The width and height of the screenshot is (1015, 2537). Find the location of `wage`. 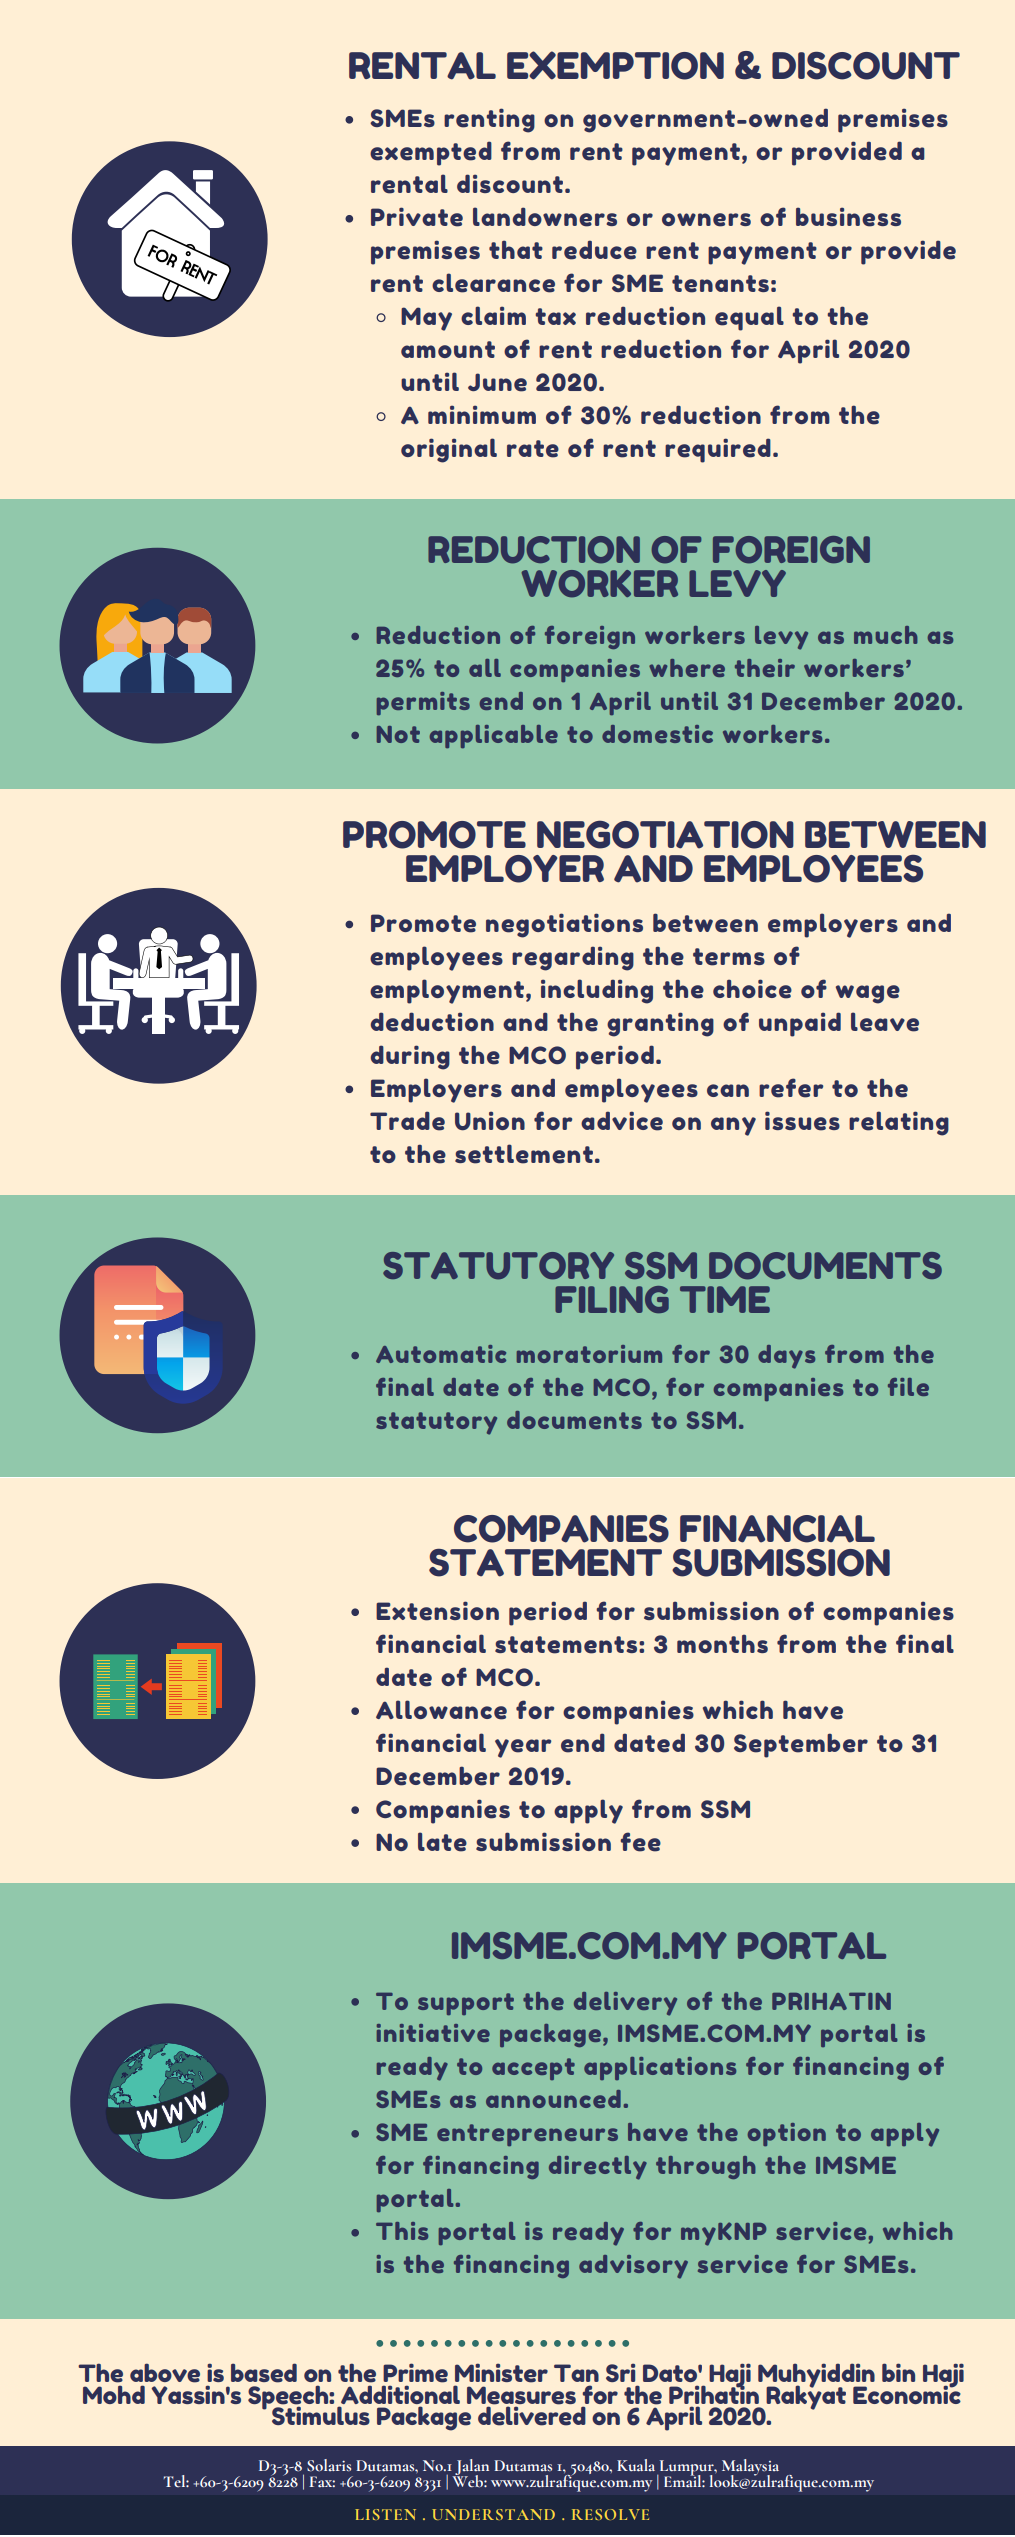

wage is located at coordinates (868, 994).
